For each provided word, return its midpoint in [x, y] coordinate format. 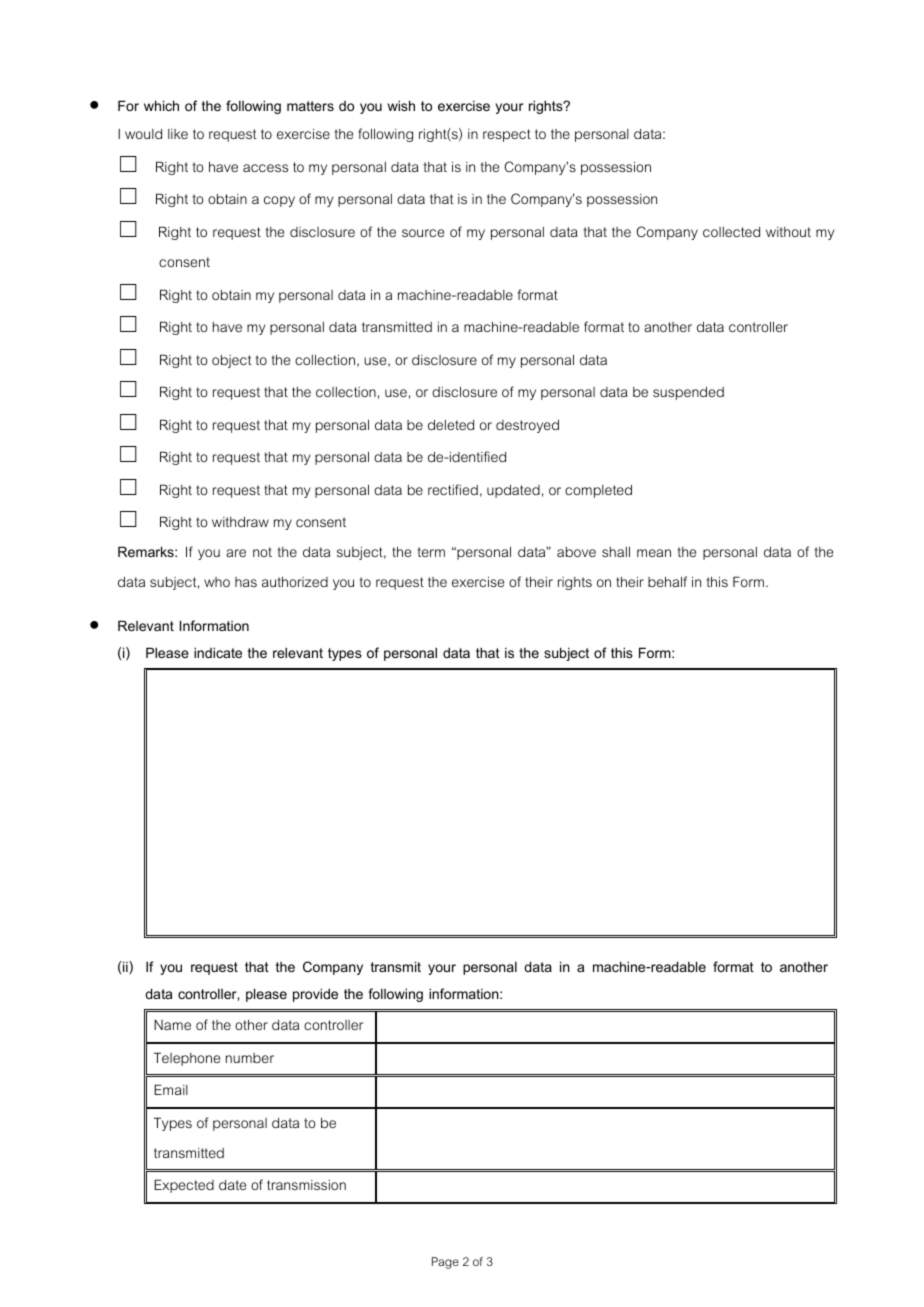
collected [731, 232]
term [431, 552]
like [178, 134]
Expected [184, 1186]
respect [507, 135]
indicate [218, 652]
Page [445, 1263]
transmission [306, 1185]
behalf [667, 581]
